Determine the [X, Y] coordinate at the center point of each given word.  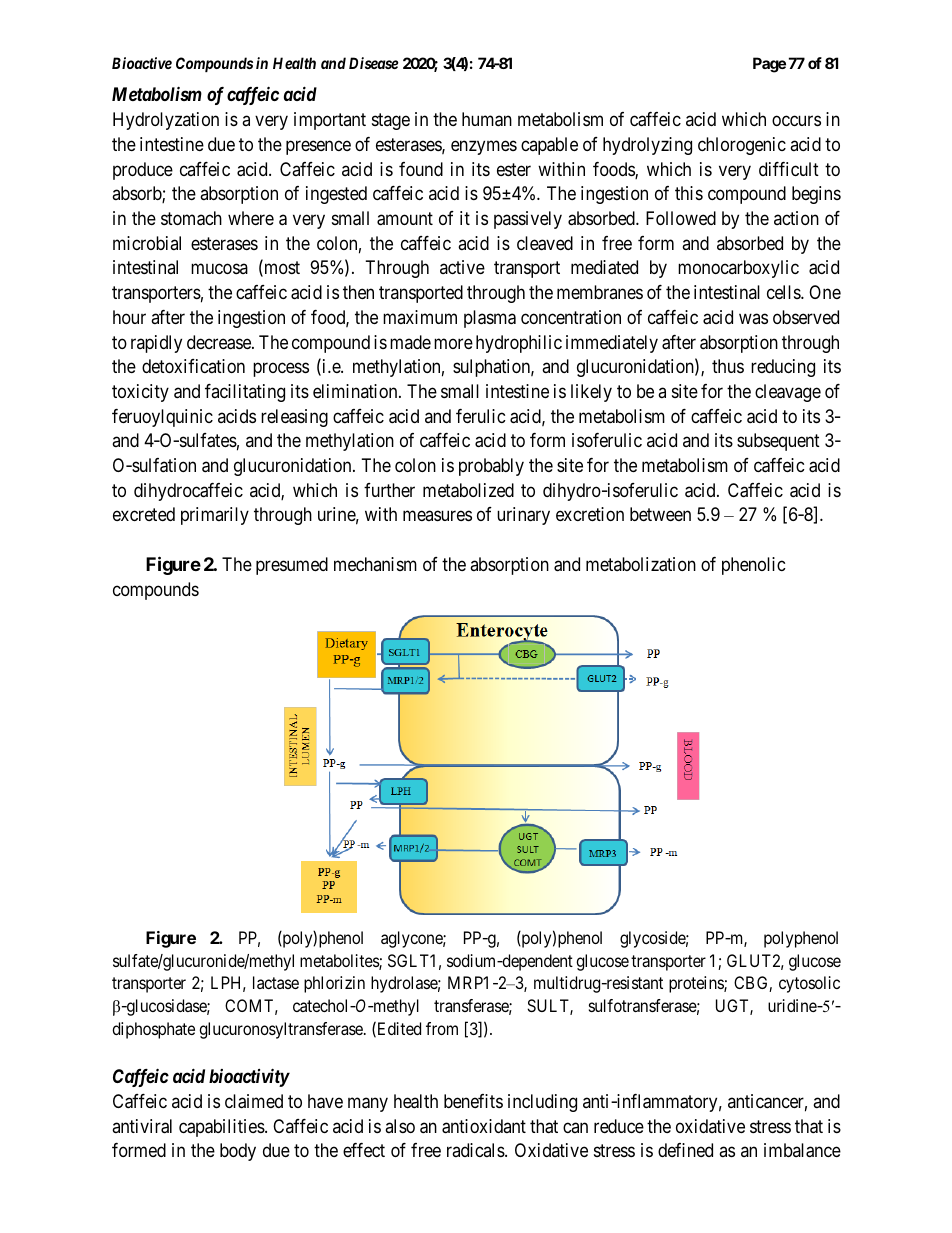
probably [491, 467]
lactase [276, 982]
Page [769, 65]
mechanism [375, 564]
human [487, 119]
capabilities [222, 1128]
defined [685, 1150]
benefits [473, 1101]
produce [143, 171]
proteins [697, 984]
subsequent [778, 442]
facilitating [245, 393]
